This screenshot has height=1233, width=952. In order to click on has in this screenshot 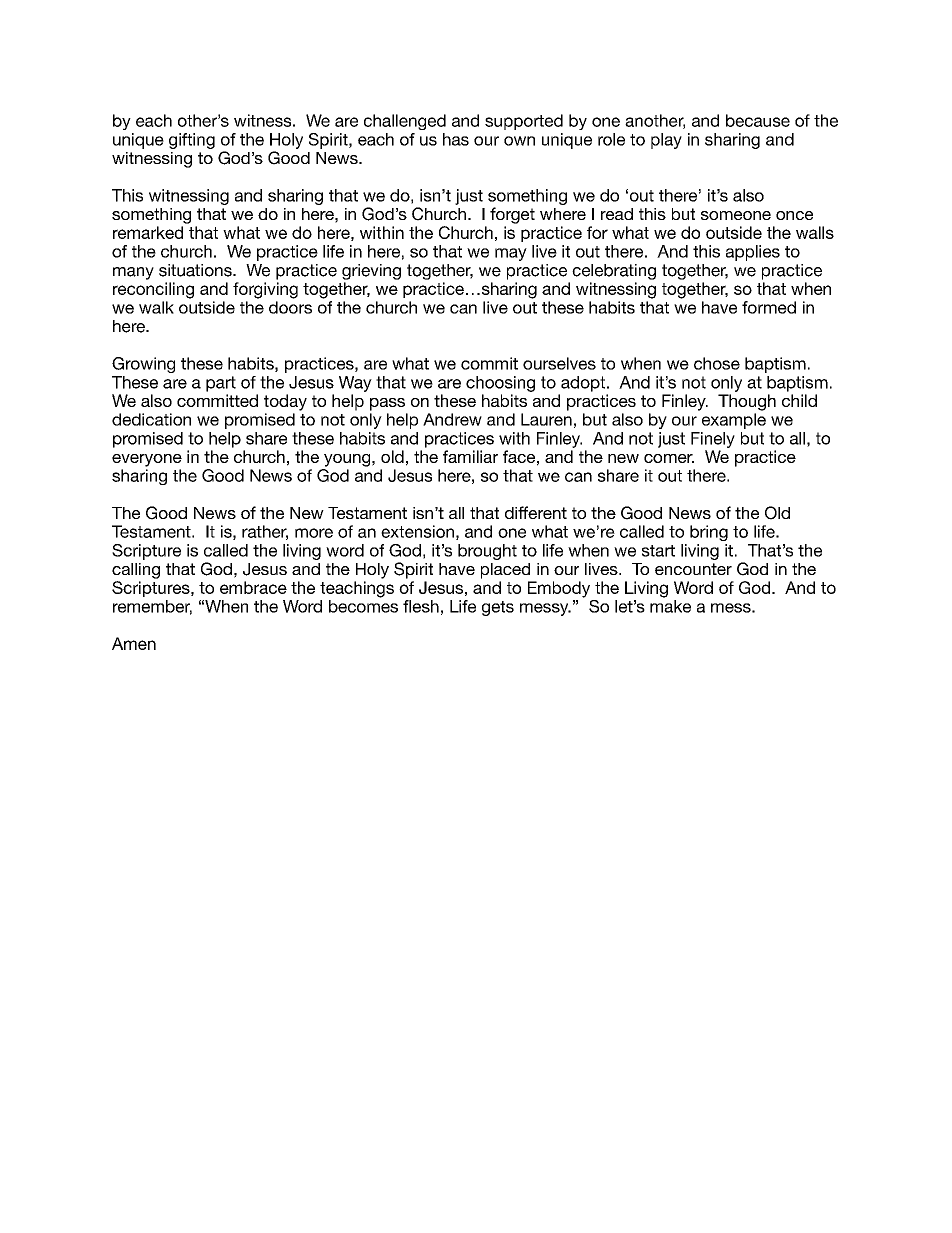, I will do `click(456, 139)`.
